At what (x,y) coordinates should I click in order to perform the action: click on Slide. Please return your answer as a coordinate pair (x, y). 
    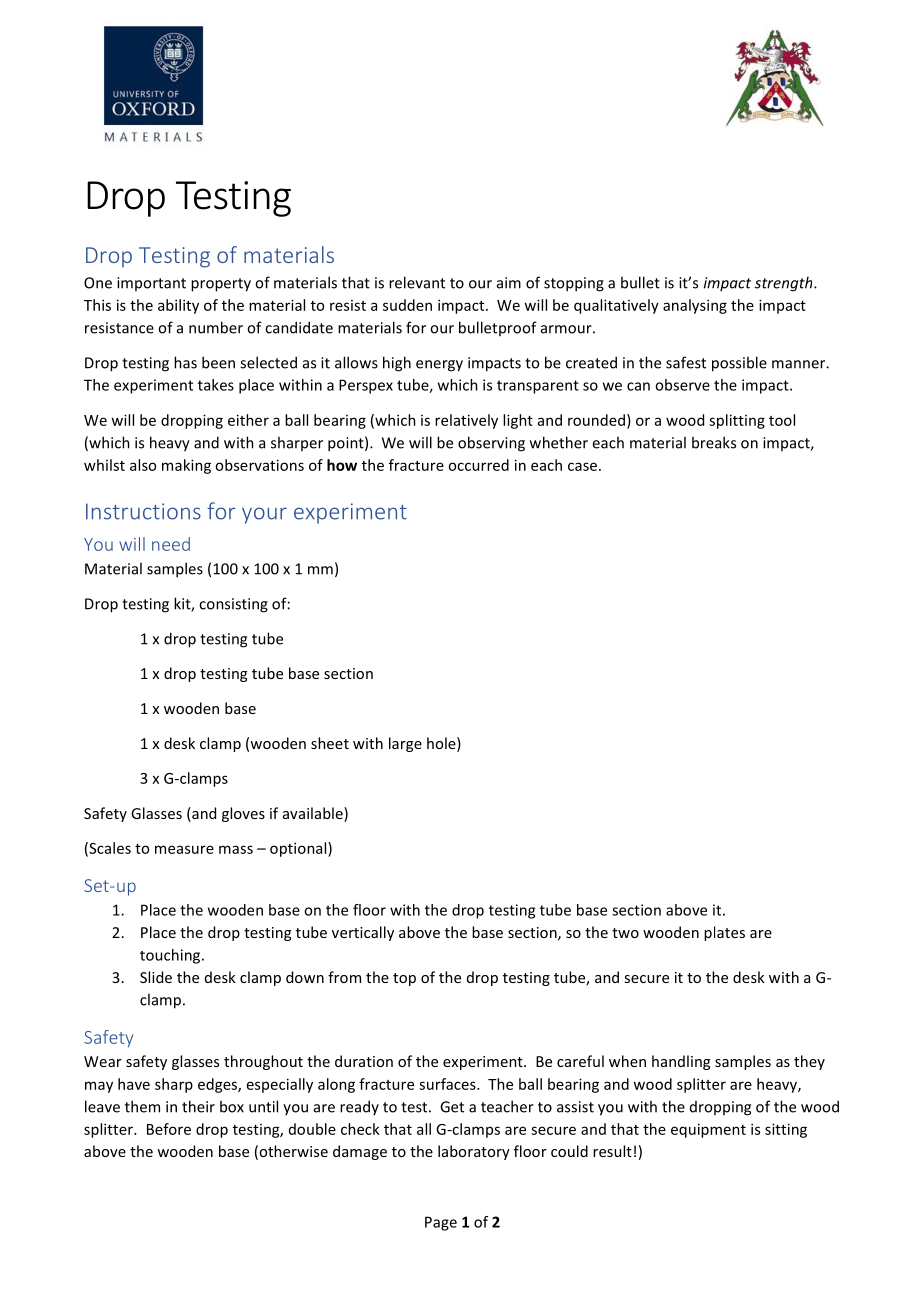
    Looking at the image, I should click on (156, 977).
